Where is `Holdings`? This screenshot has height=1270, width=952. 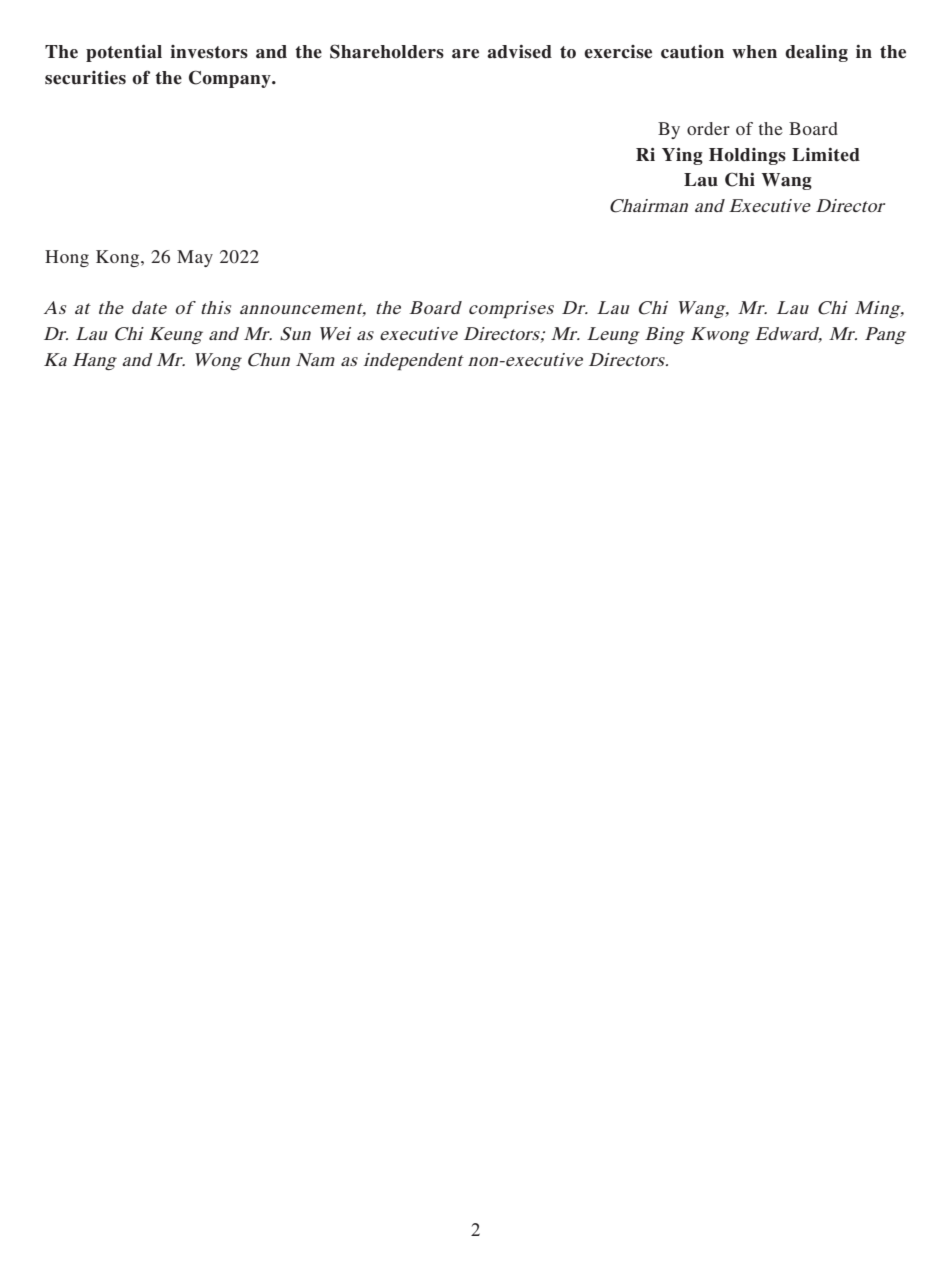 Holdings is located at coordinates (747, 156).
